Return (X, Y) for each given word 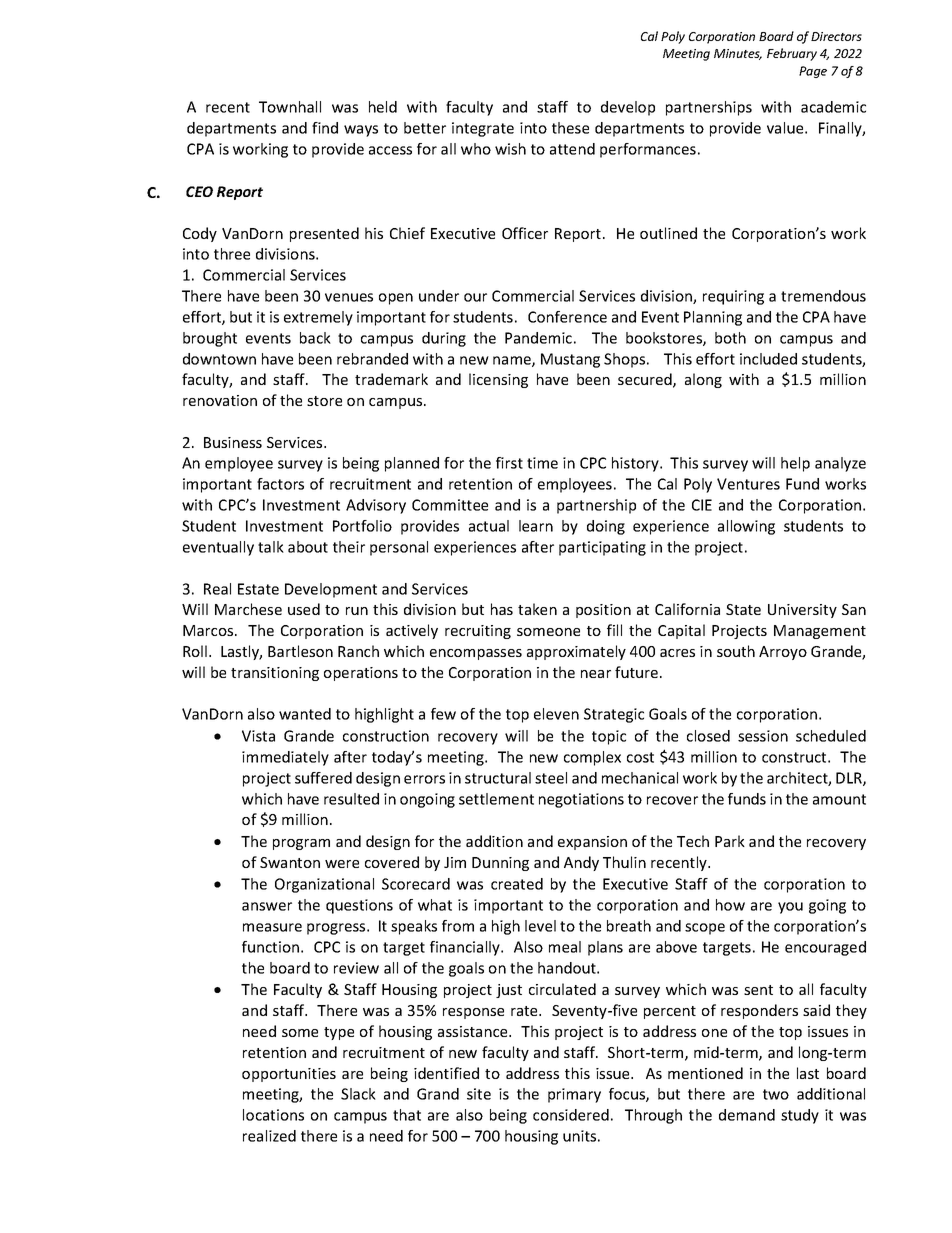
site (479, 1094)
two (776, 1094)
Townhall (290, 107)
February (792, 54)
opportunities (289, 1075)
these (570, 128)
